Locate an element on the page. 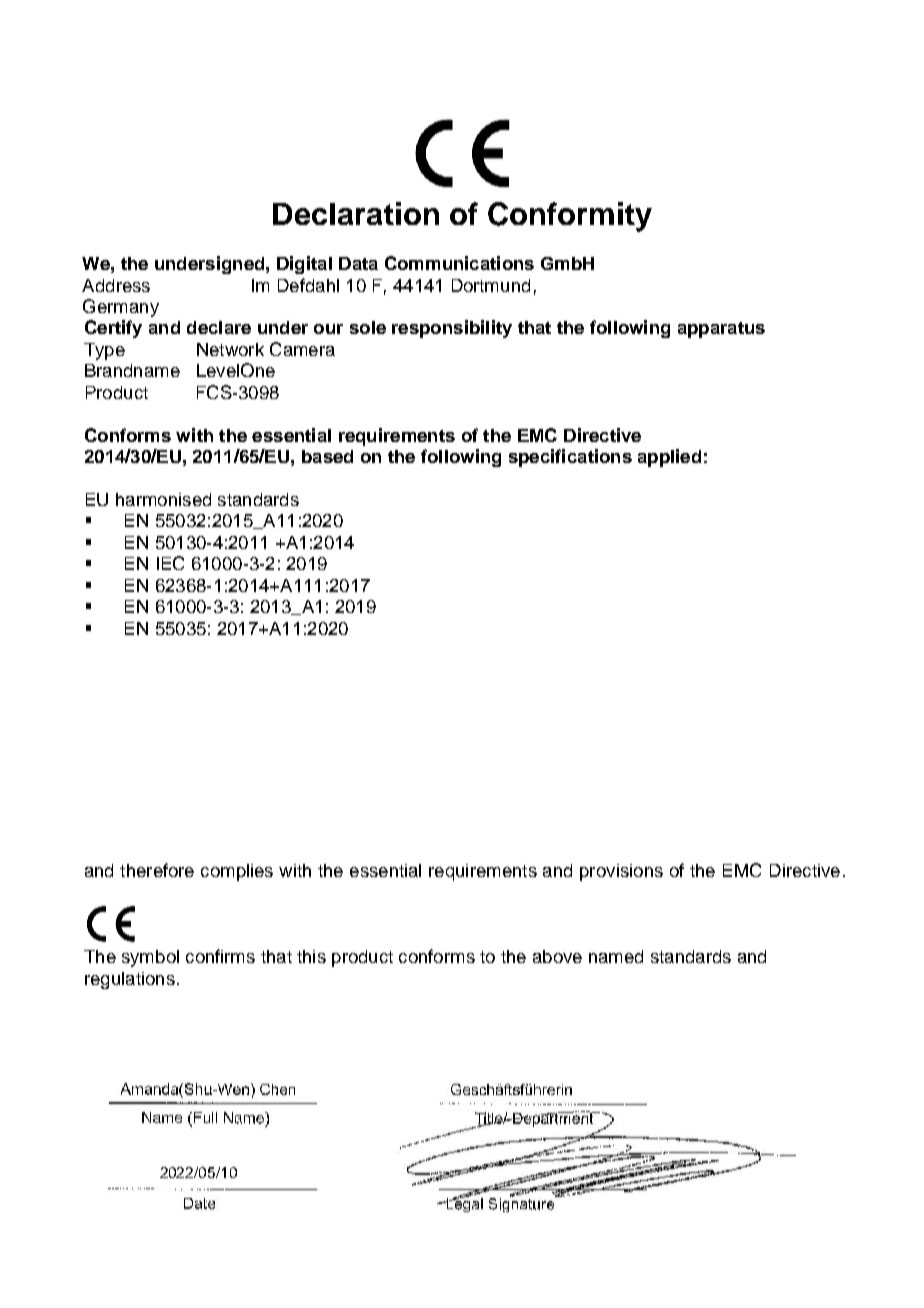 The height and width of the page is (1308, 924). Conformity is located at coordinates (570, 217).
